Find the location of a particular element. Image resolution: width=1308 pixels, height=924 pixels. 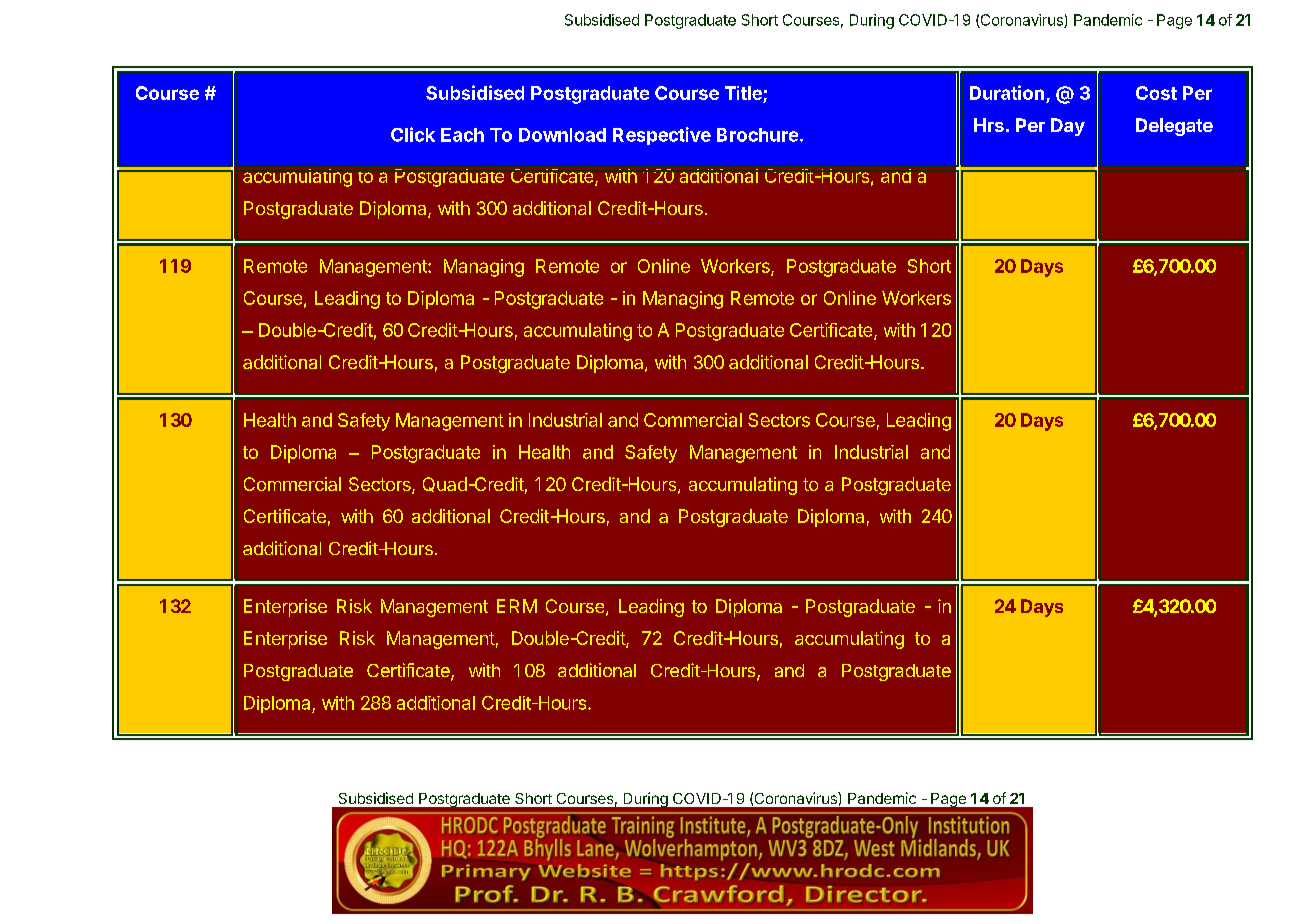

Delegate is located at coordinates (1174, 127).
